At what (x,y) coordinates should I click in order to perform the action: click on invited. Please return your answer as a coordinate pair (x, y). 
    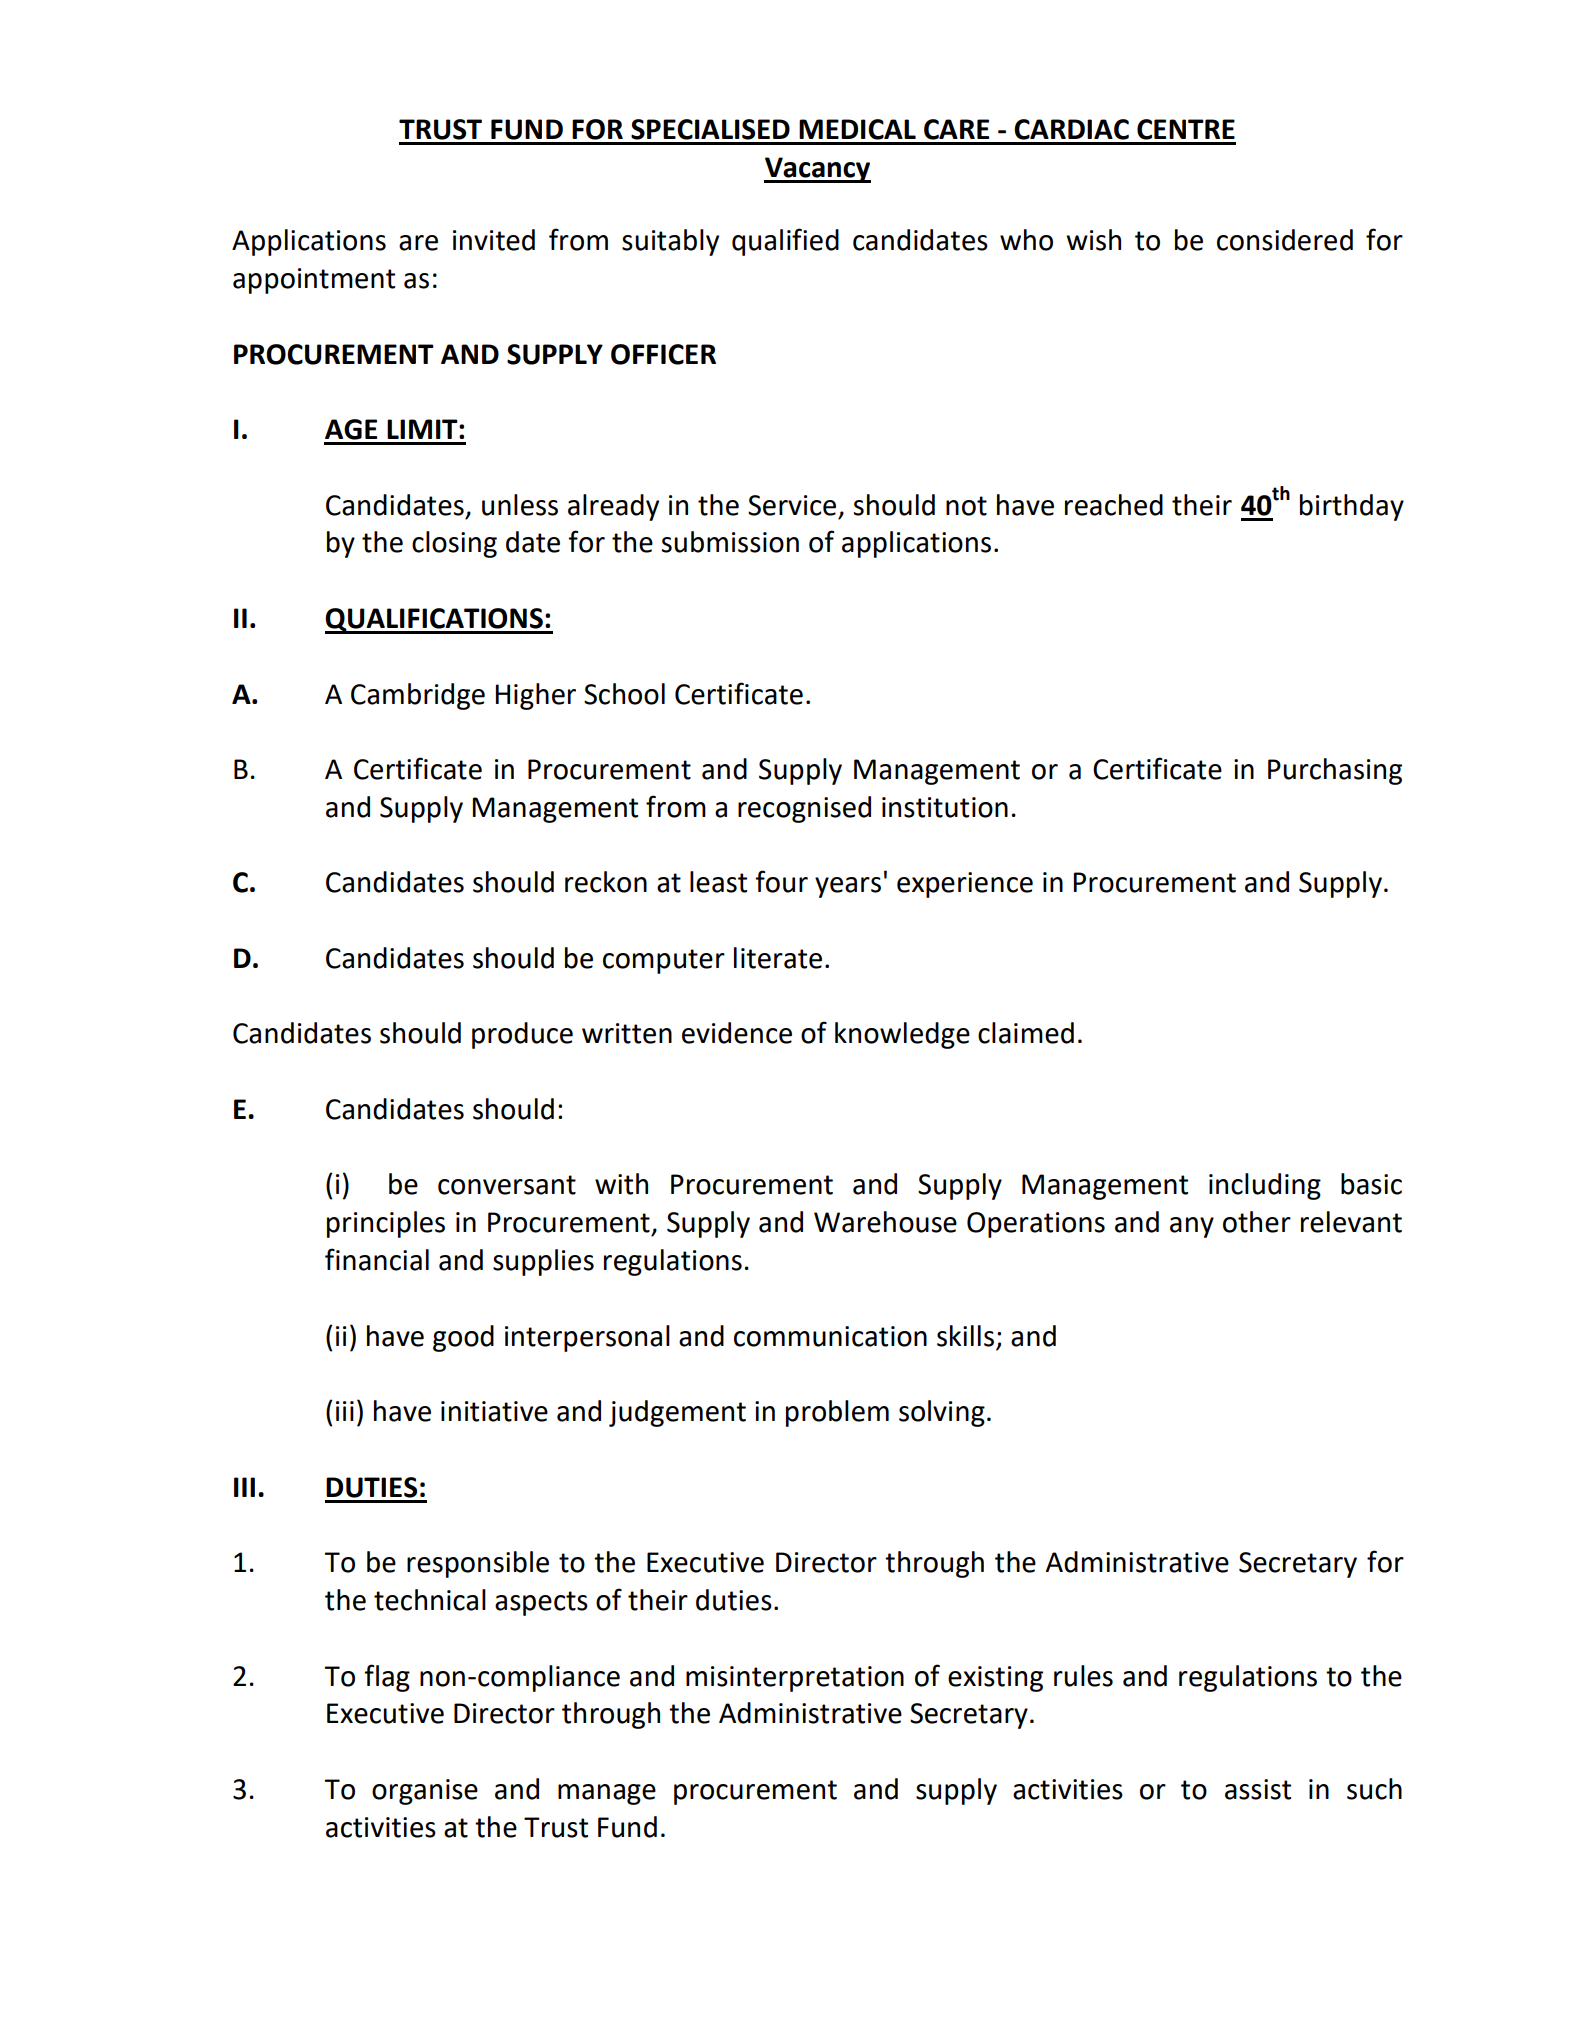
    Looking at the image, I should click on (494, 240).
